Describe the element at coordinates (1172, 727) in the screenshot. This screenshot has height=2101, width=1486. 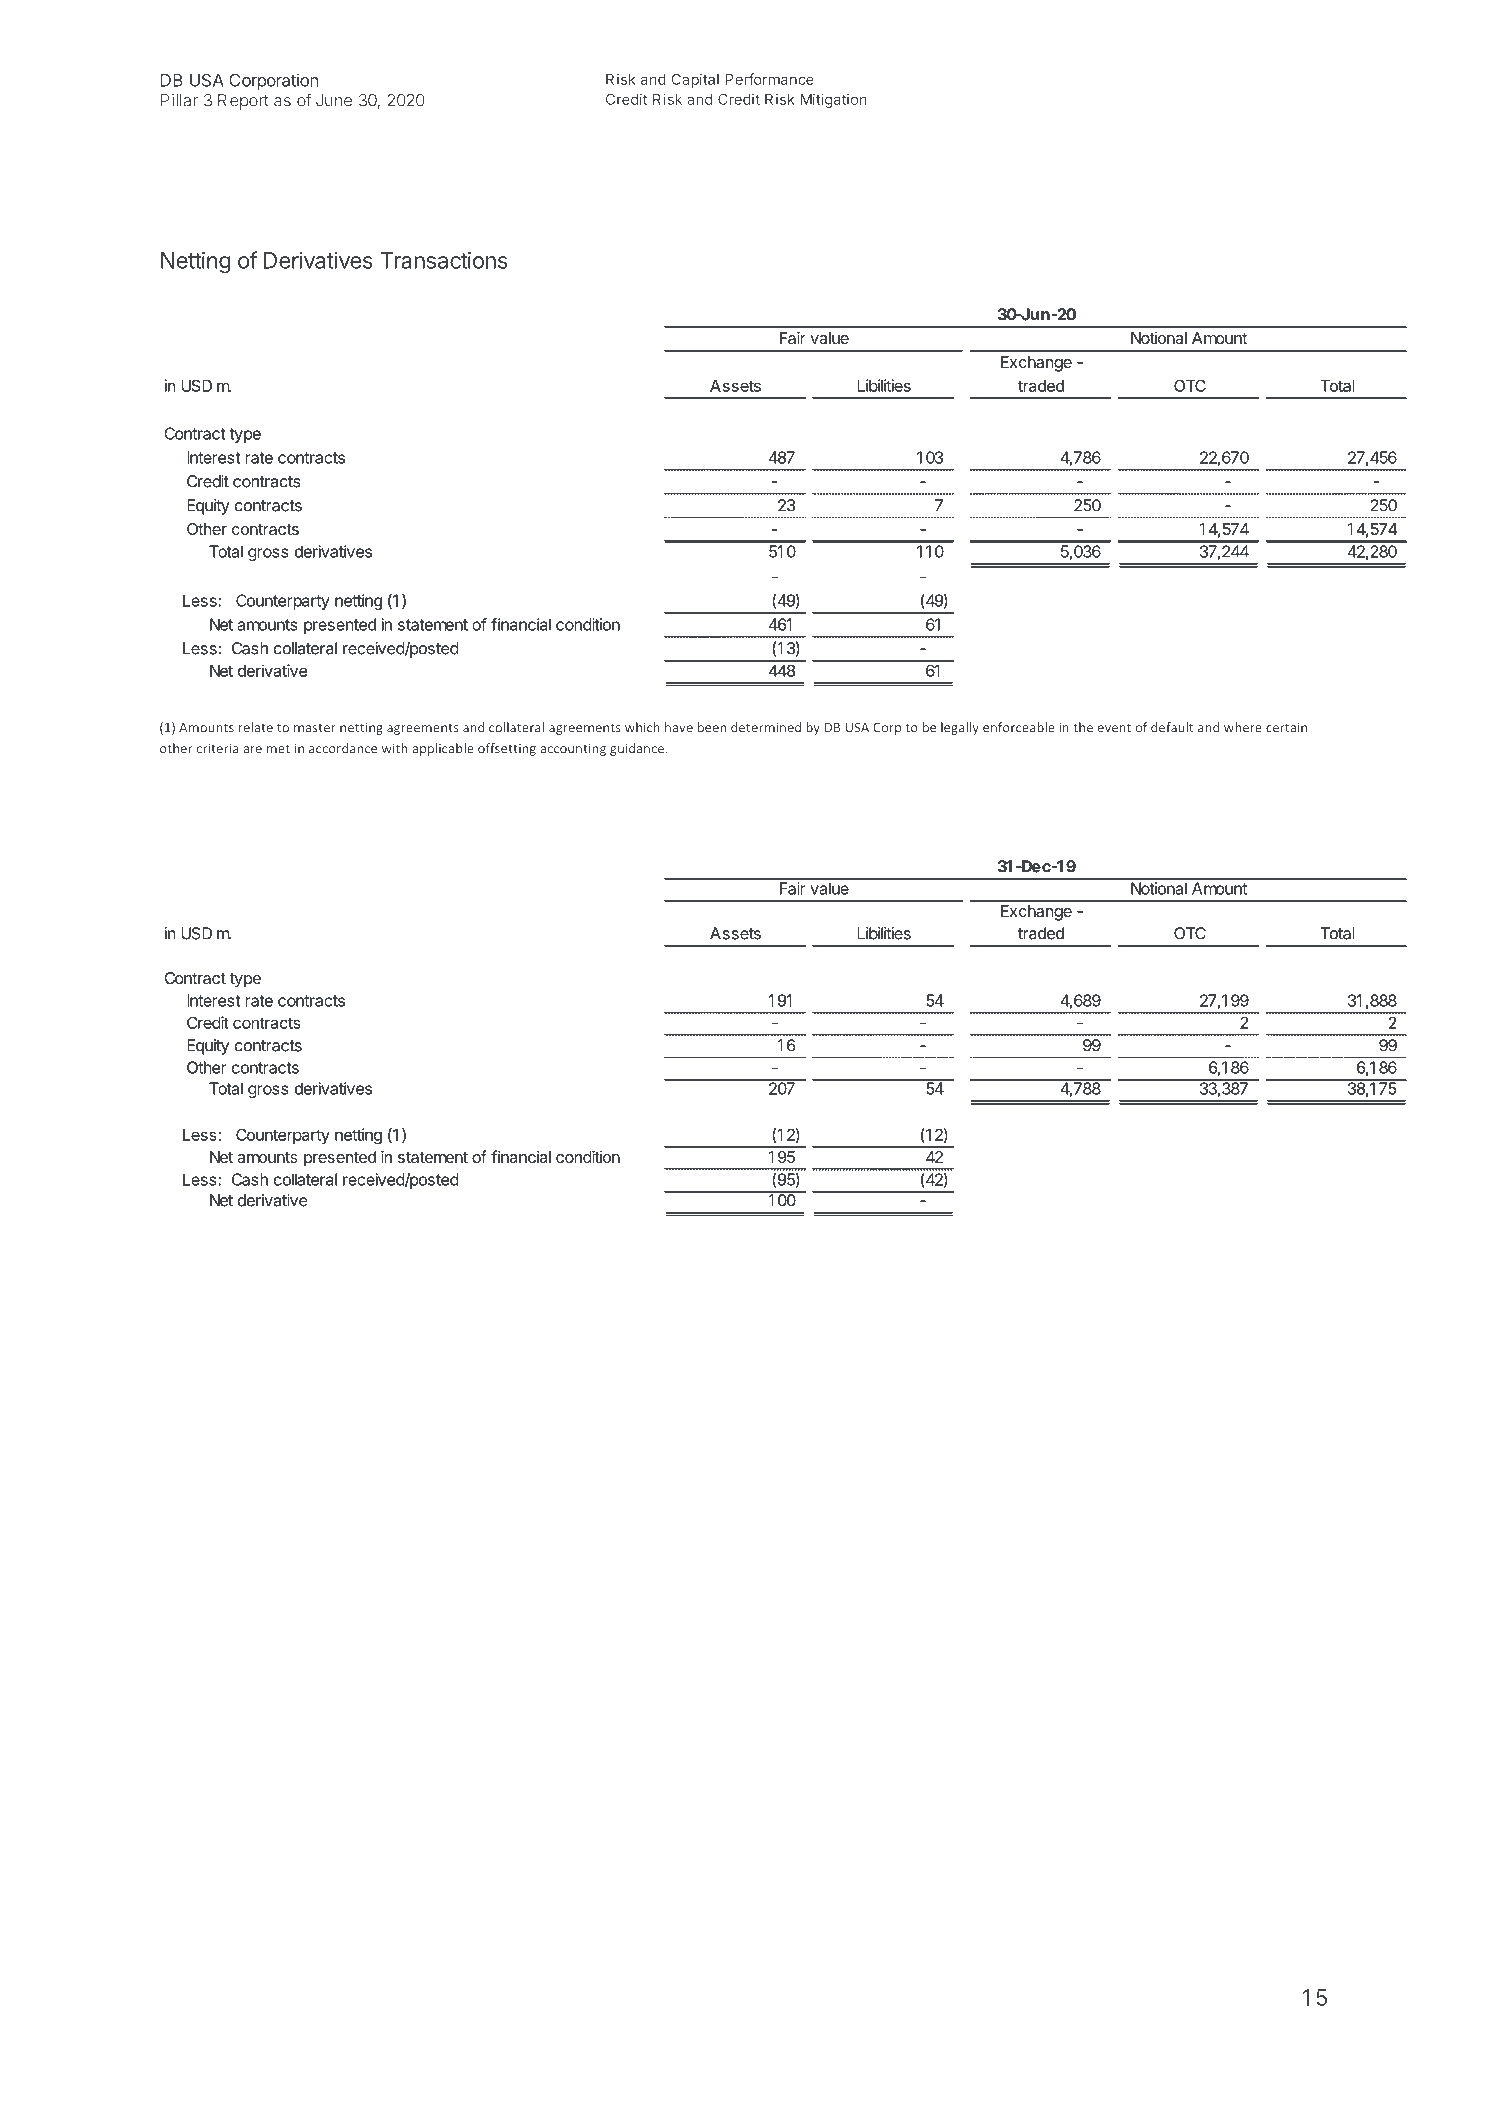
I see `default` at that location.
